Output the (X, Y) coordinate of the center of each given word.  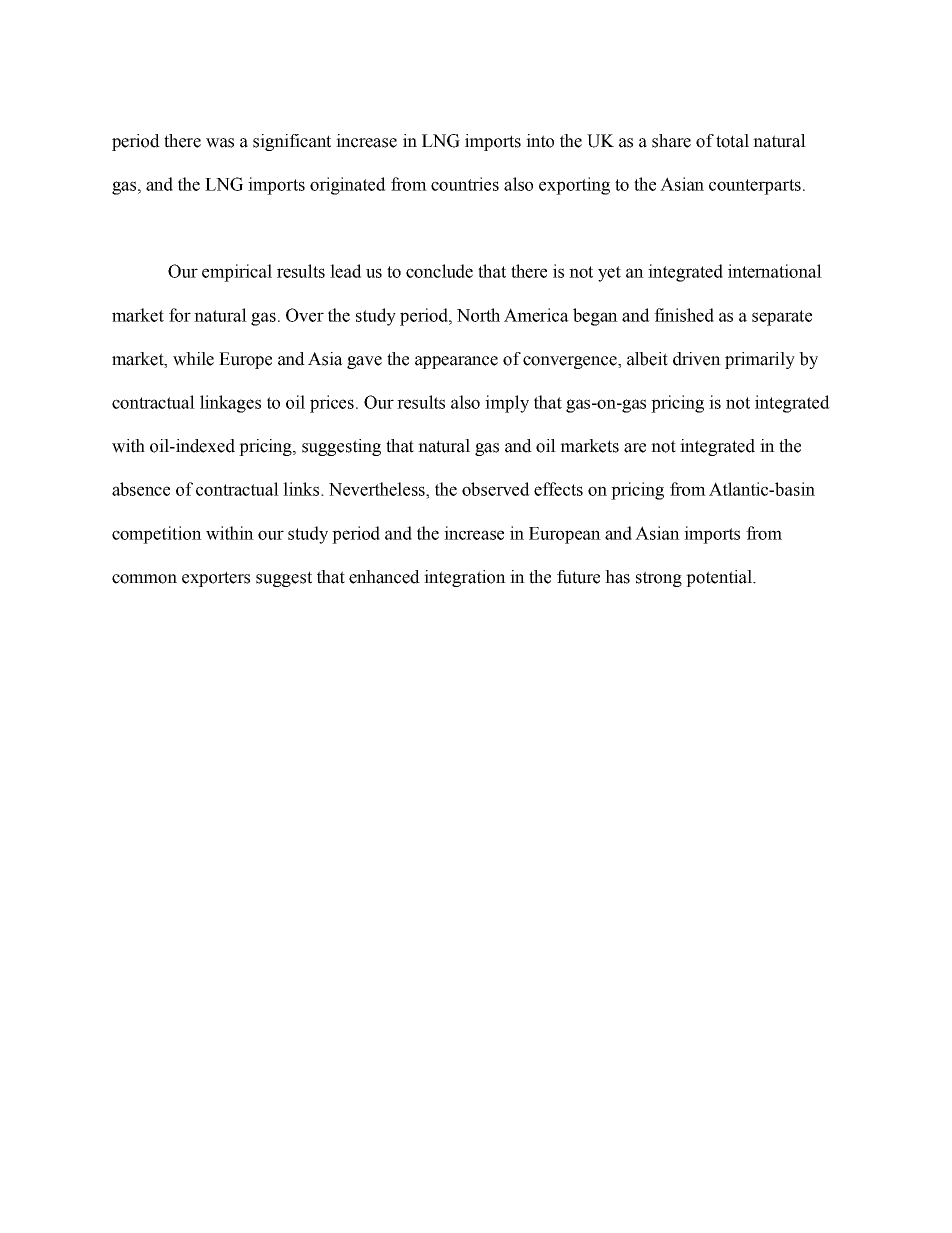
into (540, 141)
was (220, 143)
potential (720, 578)
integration (465, 578)
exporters (216, 579)
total (732, 141)
